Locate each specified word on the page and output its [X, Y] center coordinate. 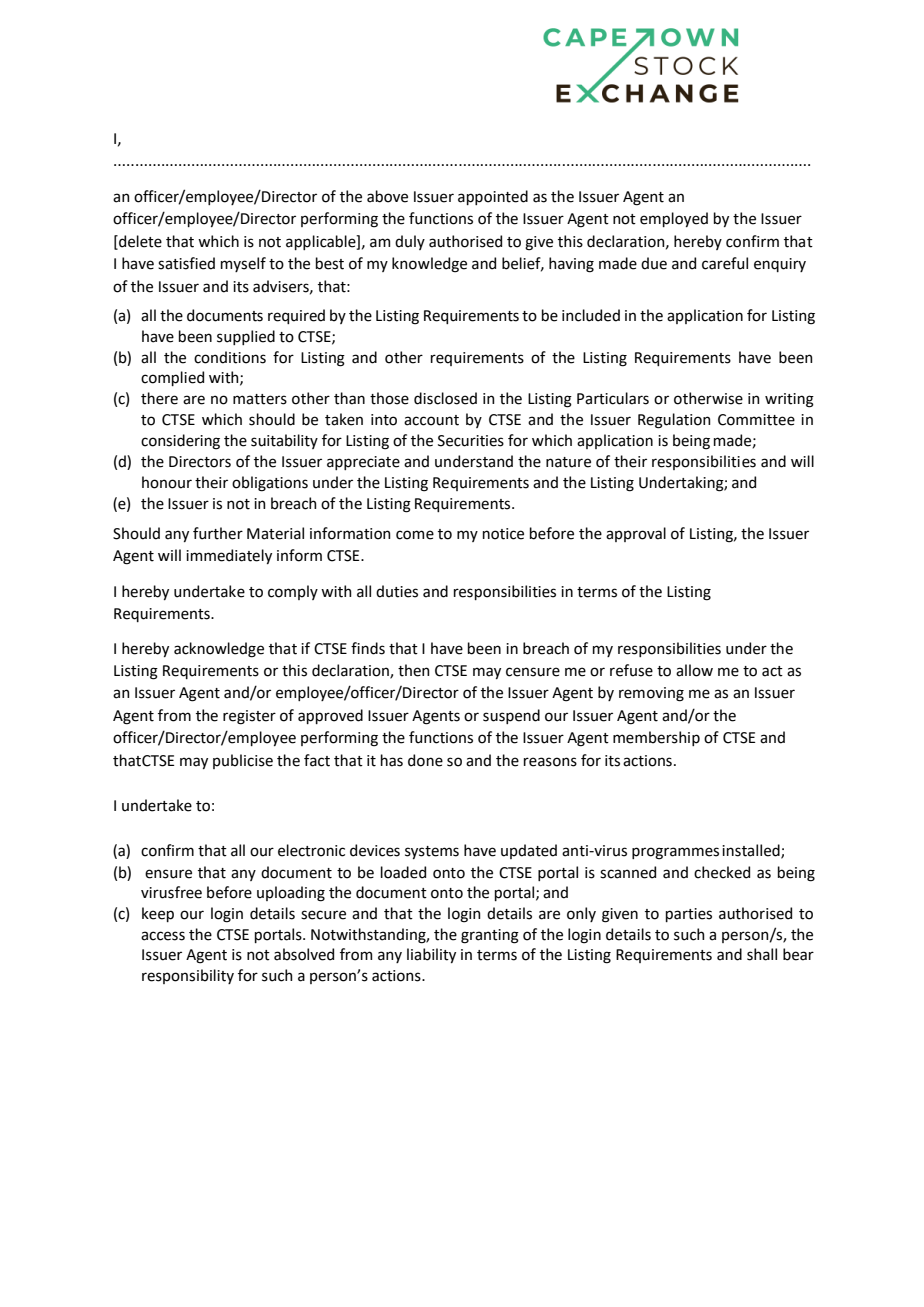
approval [636, 534]
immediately [229, 556]
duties [397, 591]
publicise [243, 761]
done [425, 760]
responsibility [188, 976]
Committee [756, 420]
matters [260, 399]
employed [674, 219]
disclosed [445, 398]
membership [656, 738]
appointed [493, 197]
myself [243, 264]
